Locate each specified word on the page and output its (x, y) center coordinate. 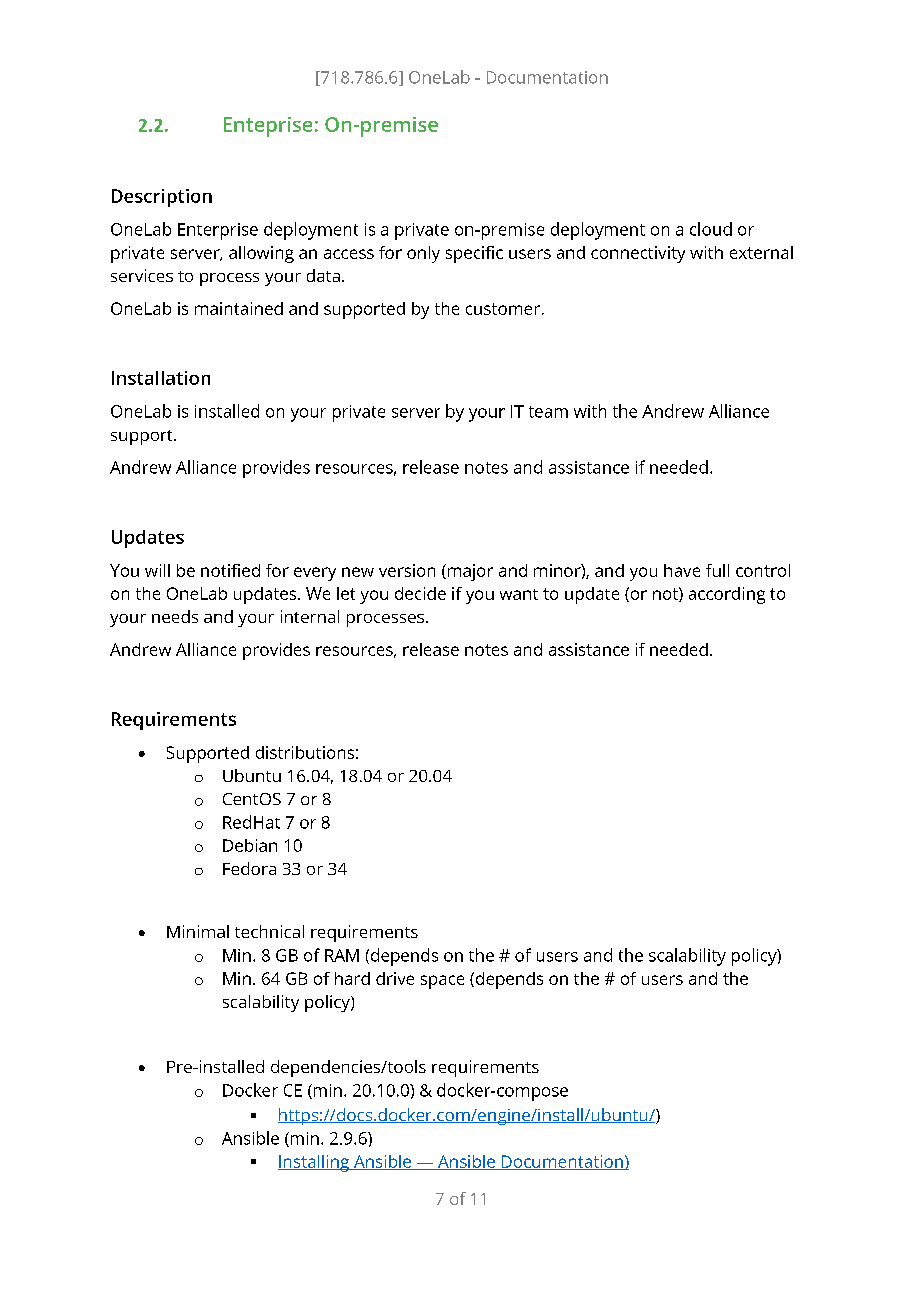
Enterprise (218, 231)
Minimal (198, 931)
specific (474, 254)
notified (230, 570)
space (442, 982)
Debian (250, 845)
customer (503, 309)
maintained (239, 308)
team (548, 412)
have (682, 570)
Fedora (249, 868)
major (469, 572)
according (727, 595)
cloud (711, 229)
